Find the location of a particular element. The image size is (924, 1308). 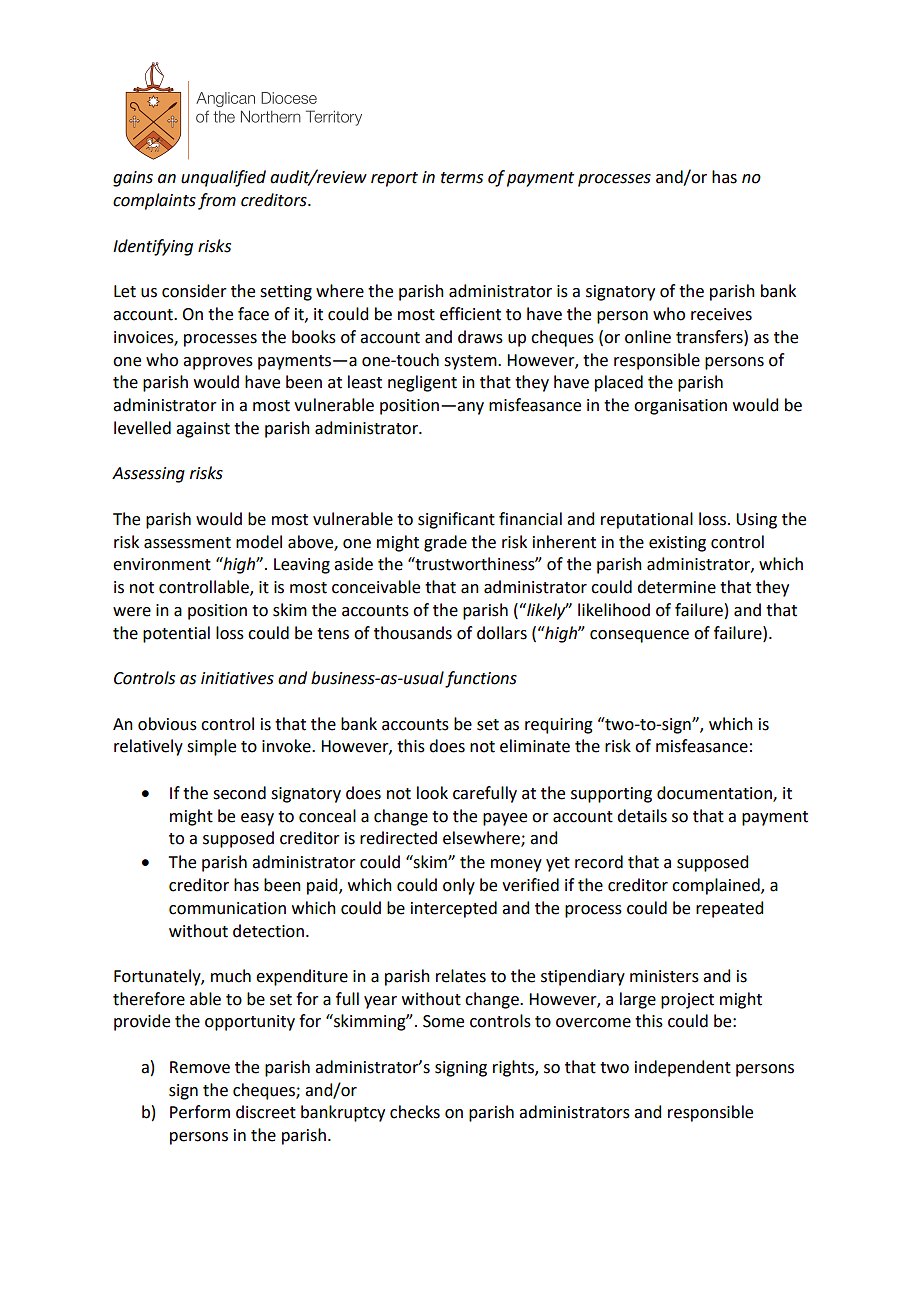

Remove is located at coordinates (200, 1067).
